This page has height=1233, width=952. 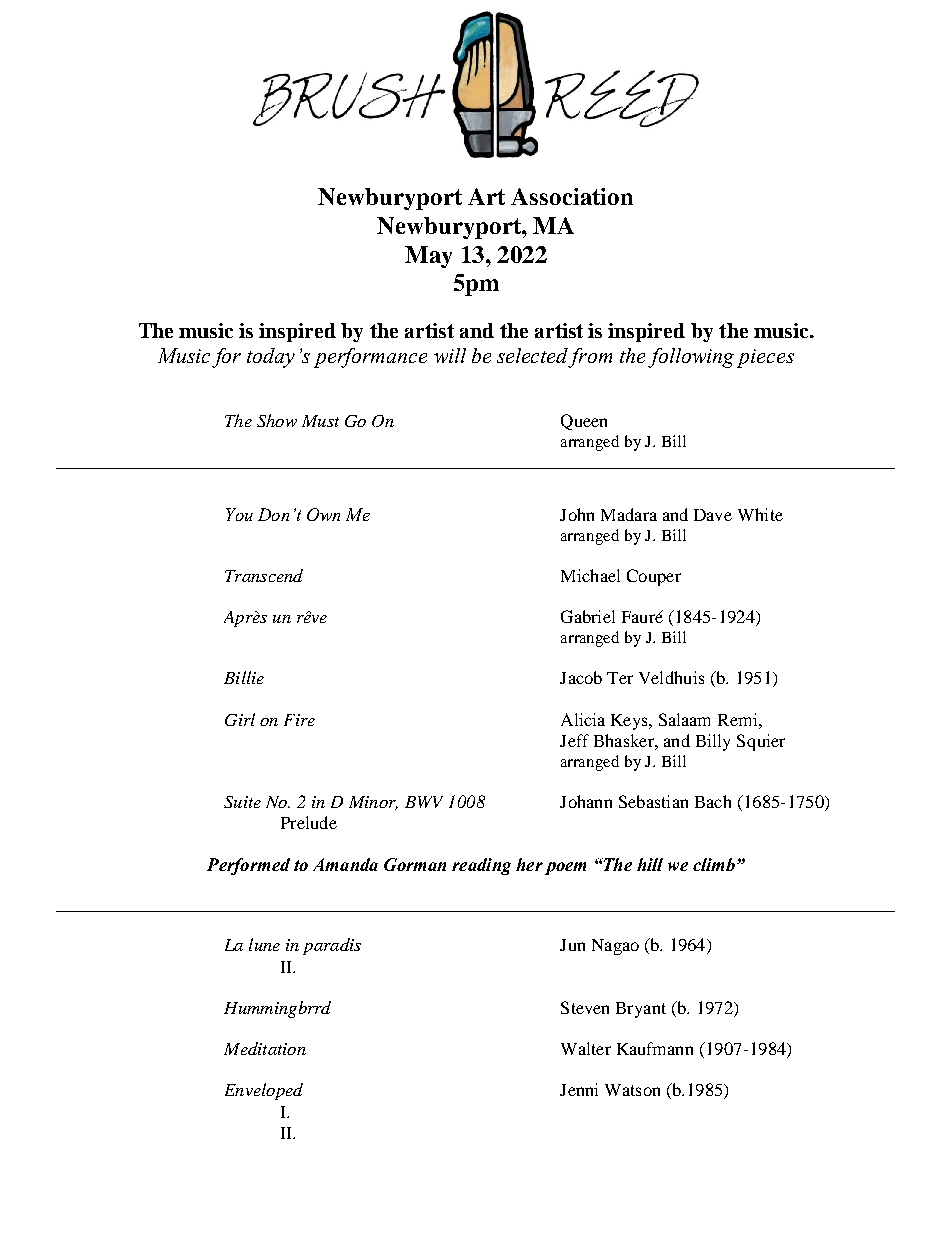 What do you see at coordinates (428, 257) in the page?
I see `May` at bounding box center [428, 257].
